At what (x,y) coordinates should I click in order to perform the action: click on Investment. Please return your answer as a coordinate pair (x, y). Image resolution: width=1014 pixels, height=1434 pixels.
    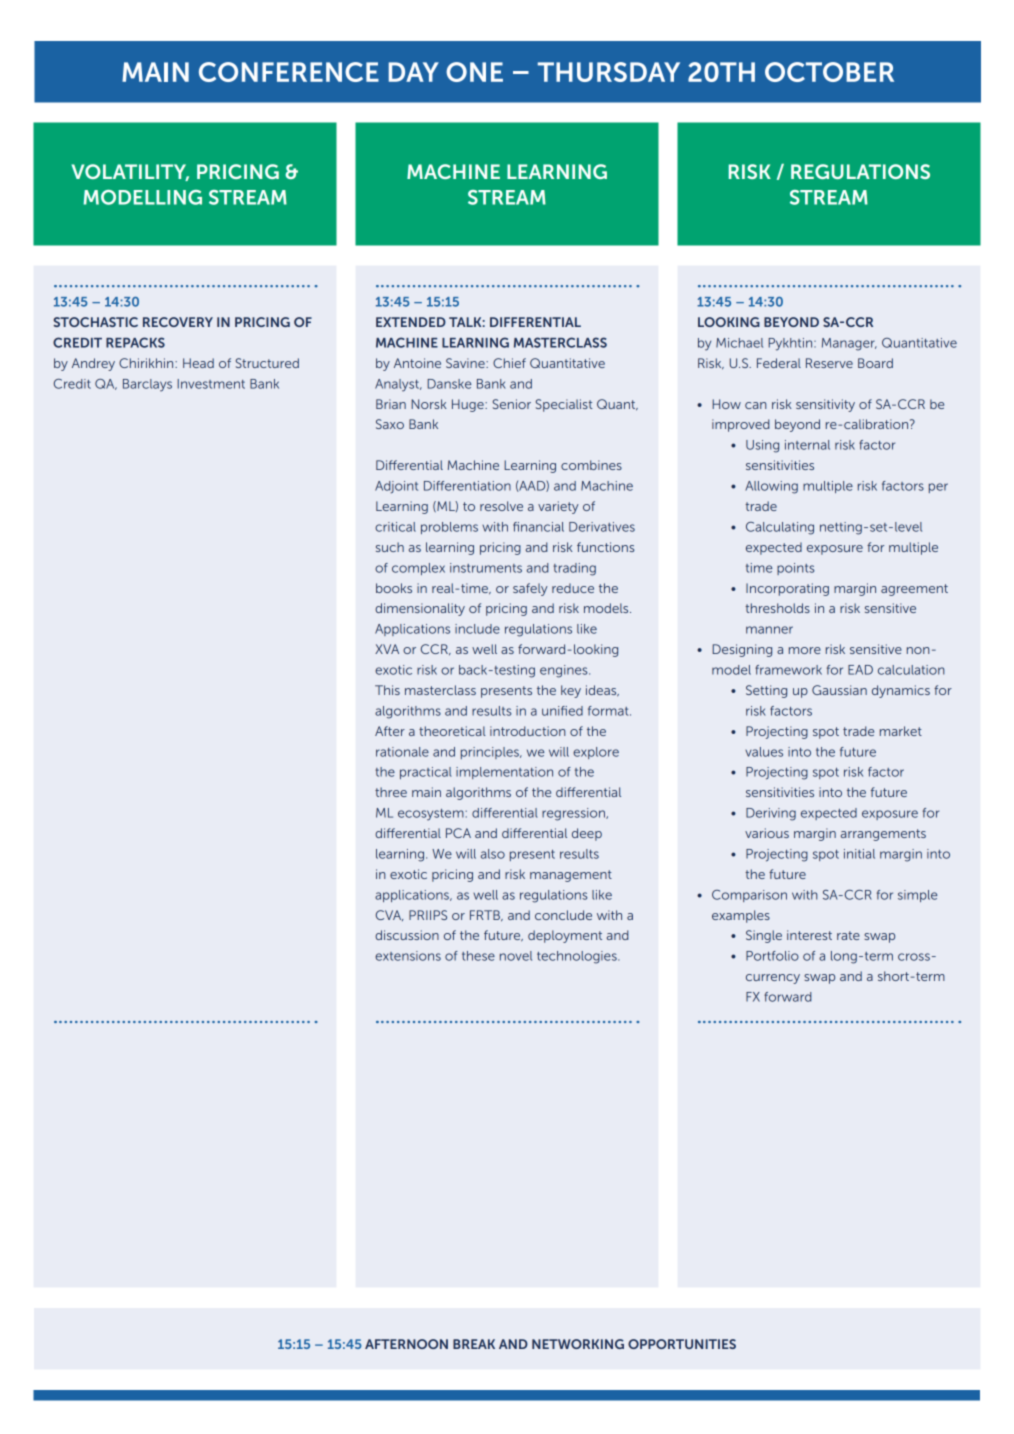
    Looking at the image, I should click on (211, 384).
